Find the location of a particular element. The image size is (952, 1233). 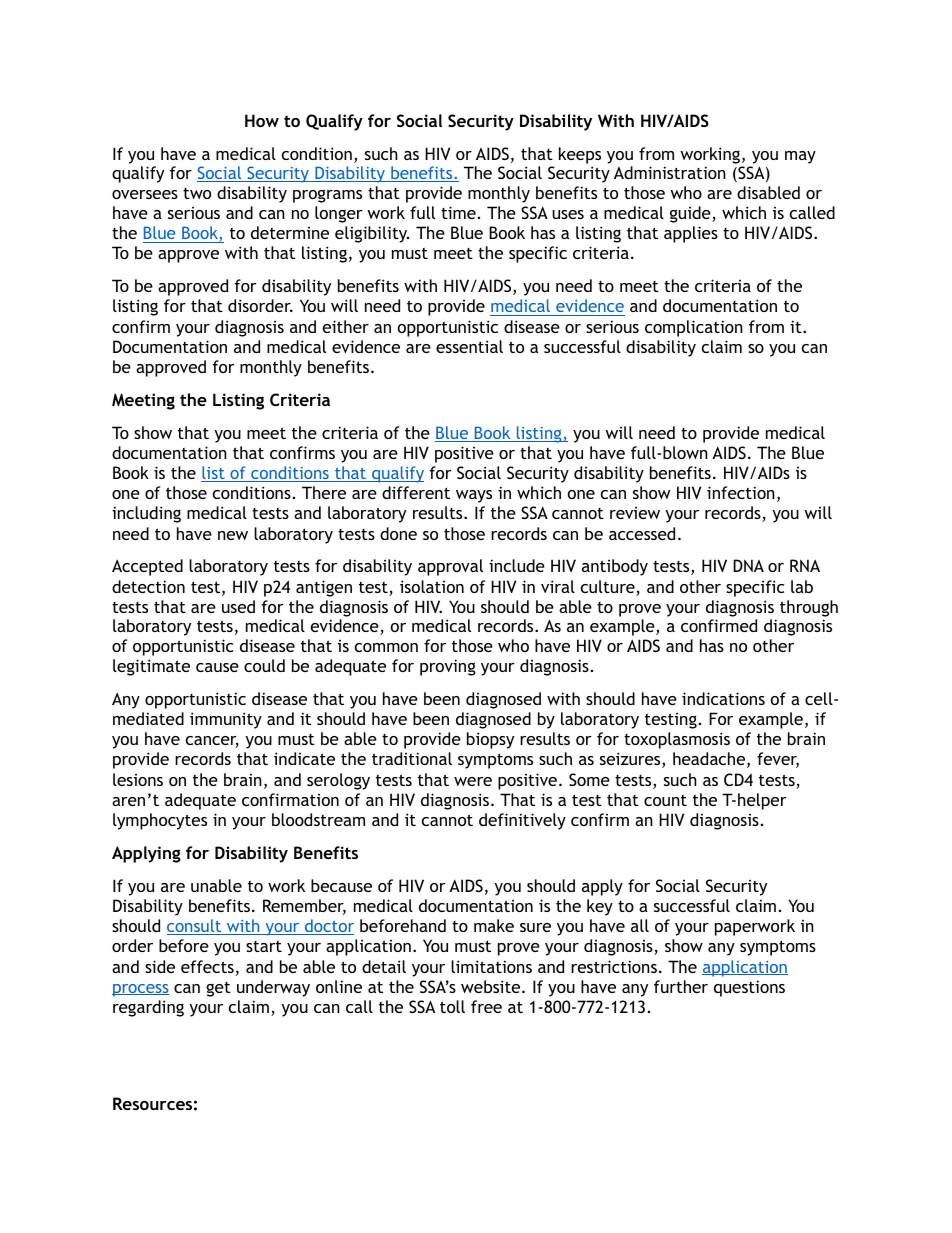

ways is located at coordinates (474, 496).
